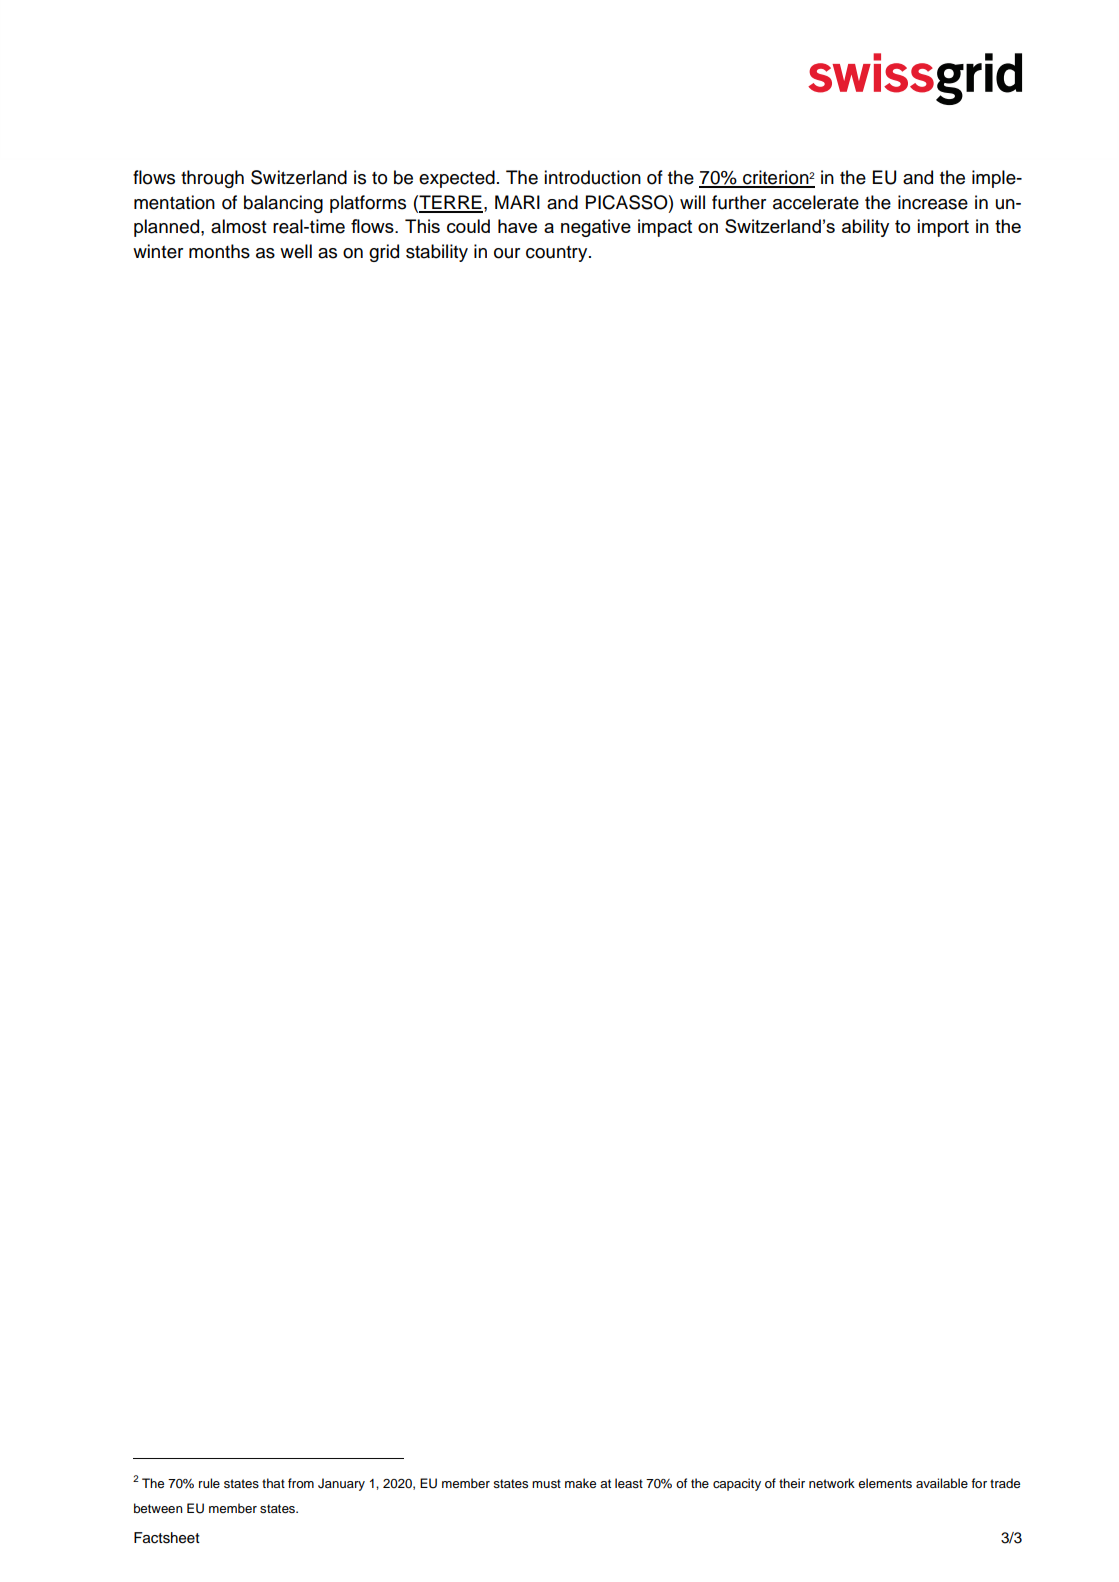 The height and width of the screenshot is (1582, 1119). What do you see at coordinates (943, 228) in the screenshot?
I see `import` at bounding box center [943, 228].
